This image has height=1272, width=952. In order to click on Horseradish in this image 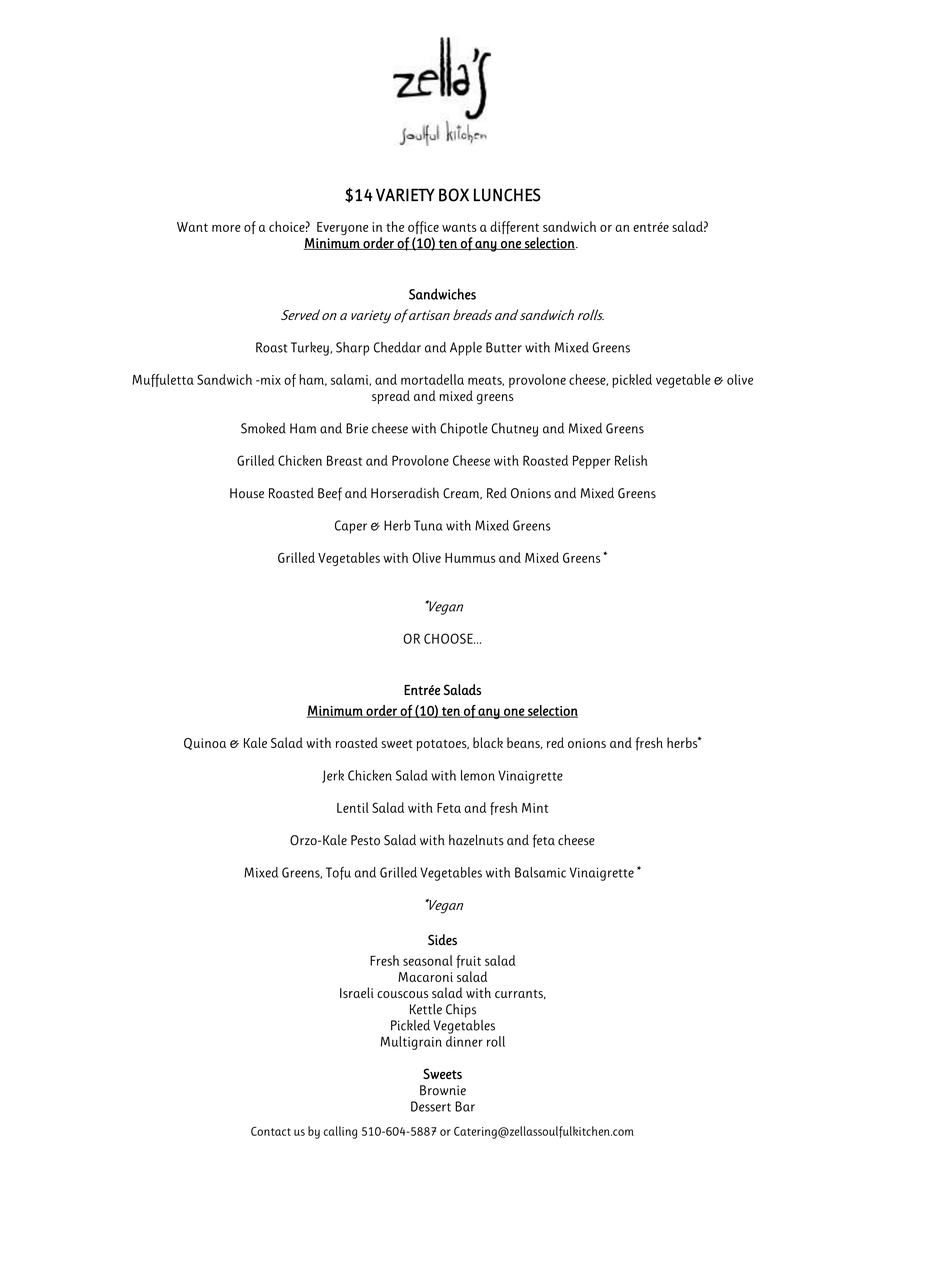, I will do `click(405, 493)`.
